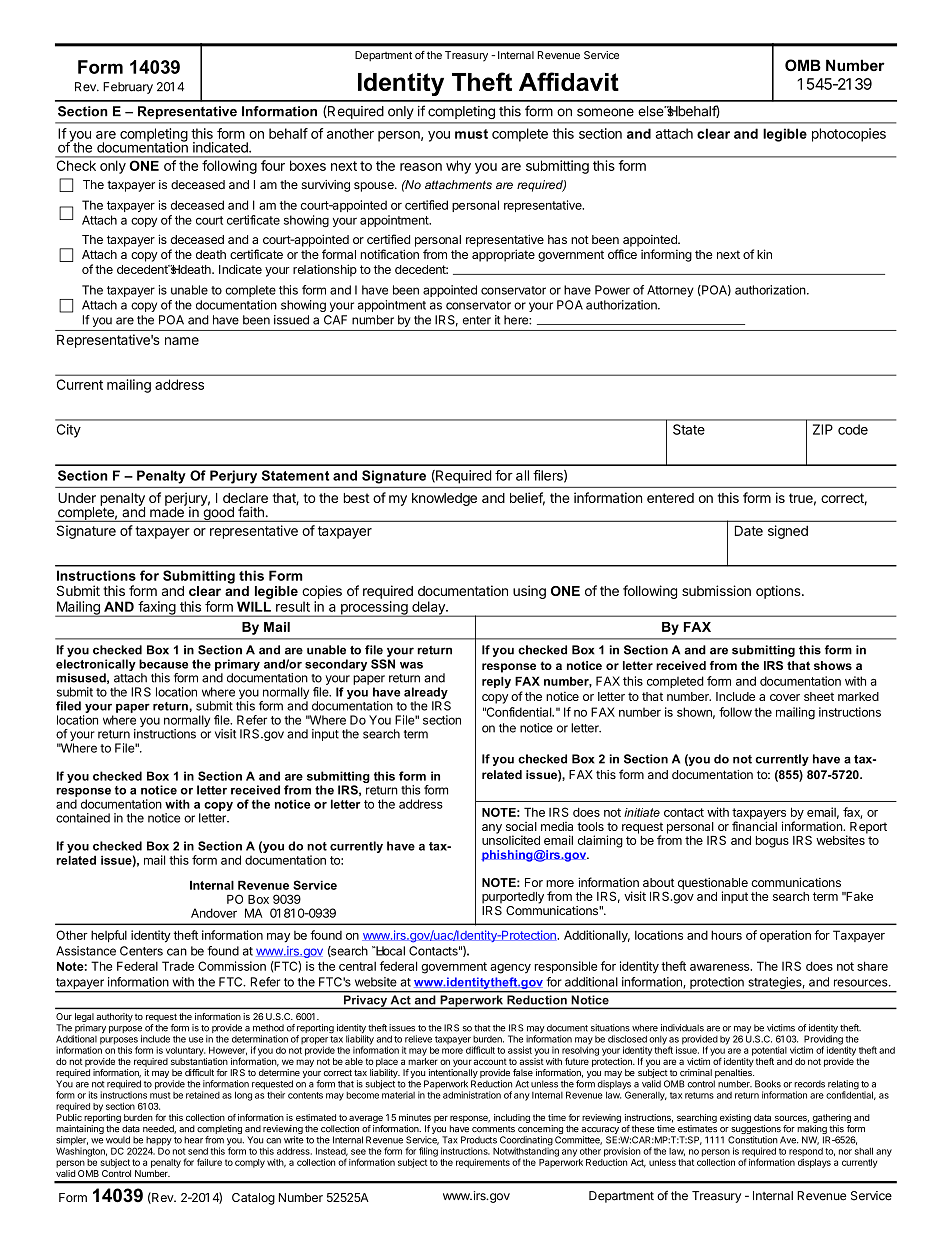 The height and width of the page is (1233, 952). Describe the element at coordinates (458, 167) in the page. I see `why` at that location.
